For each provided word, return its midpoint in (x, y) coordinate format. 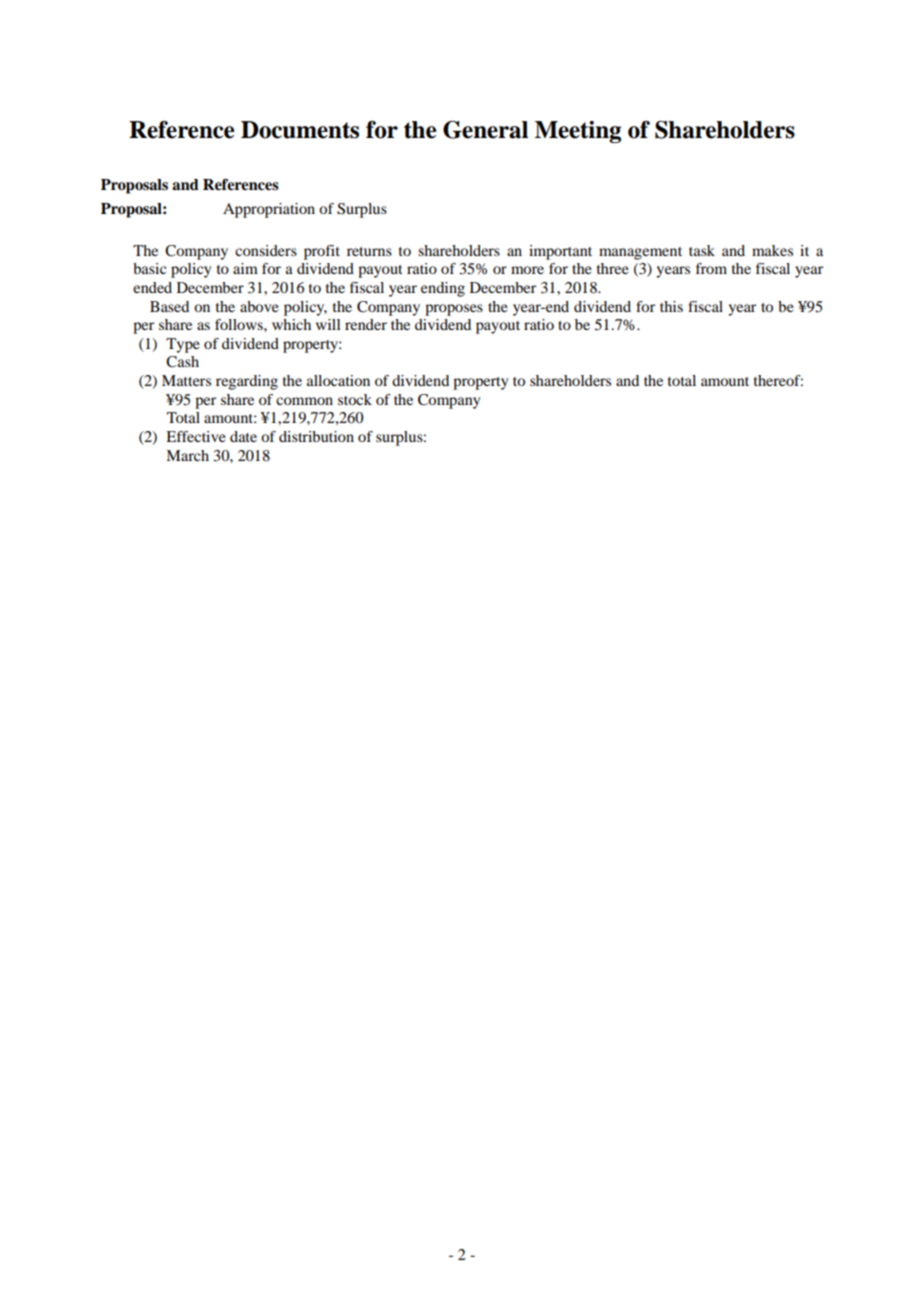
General (485, 130)
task (702, 250)
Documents (300, 130)
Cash (182, 362)
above (259, 306)
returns (369, 251)
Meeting (578, 132)
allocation (338, 380)
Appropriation (269, 210)
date (243, 436)
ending (443, 289)
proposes (454, 310)
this (671, 306)
